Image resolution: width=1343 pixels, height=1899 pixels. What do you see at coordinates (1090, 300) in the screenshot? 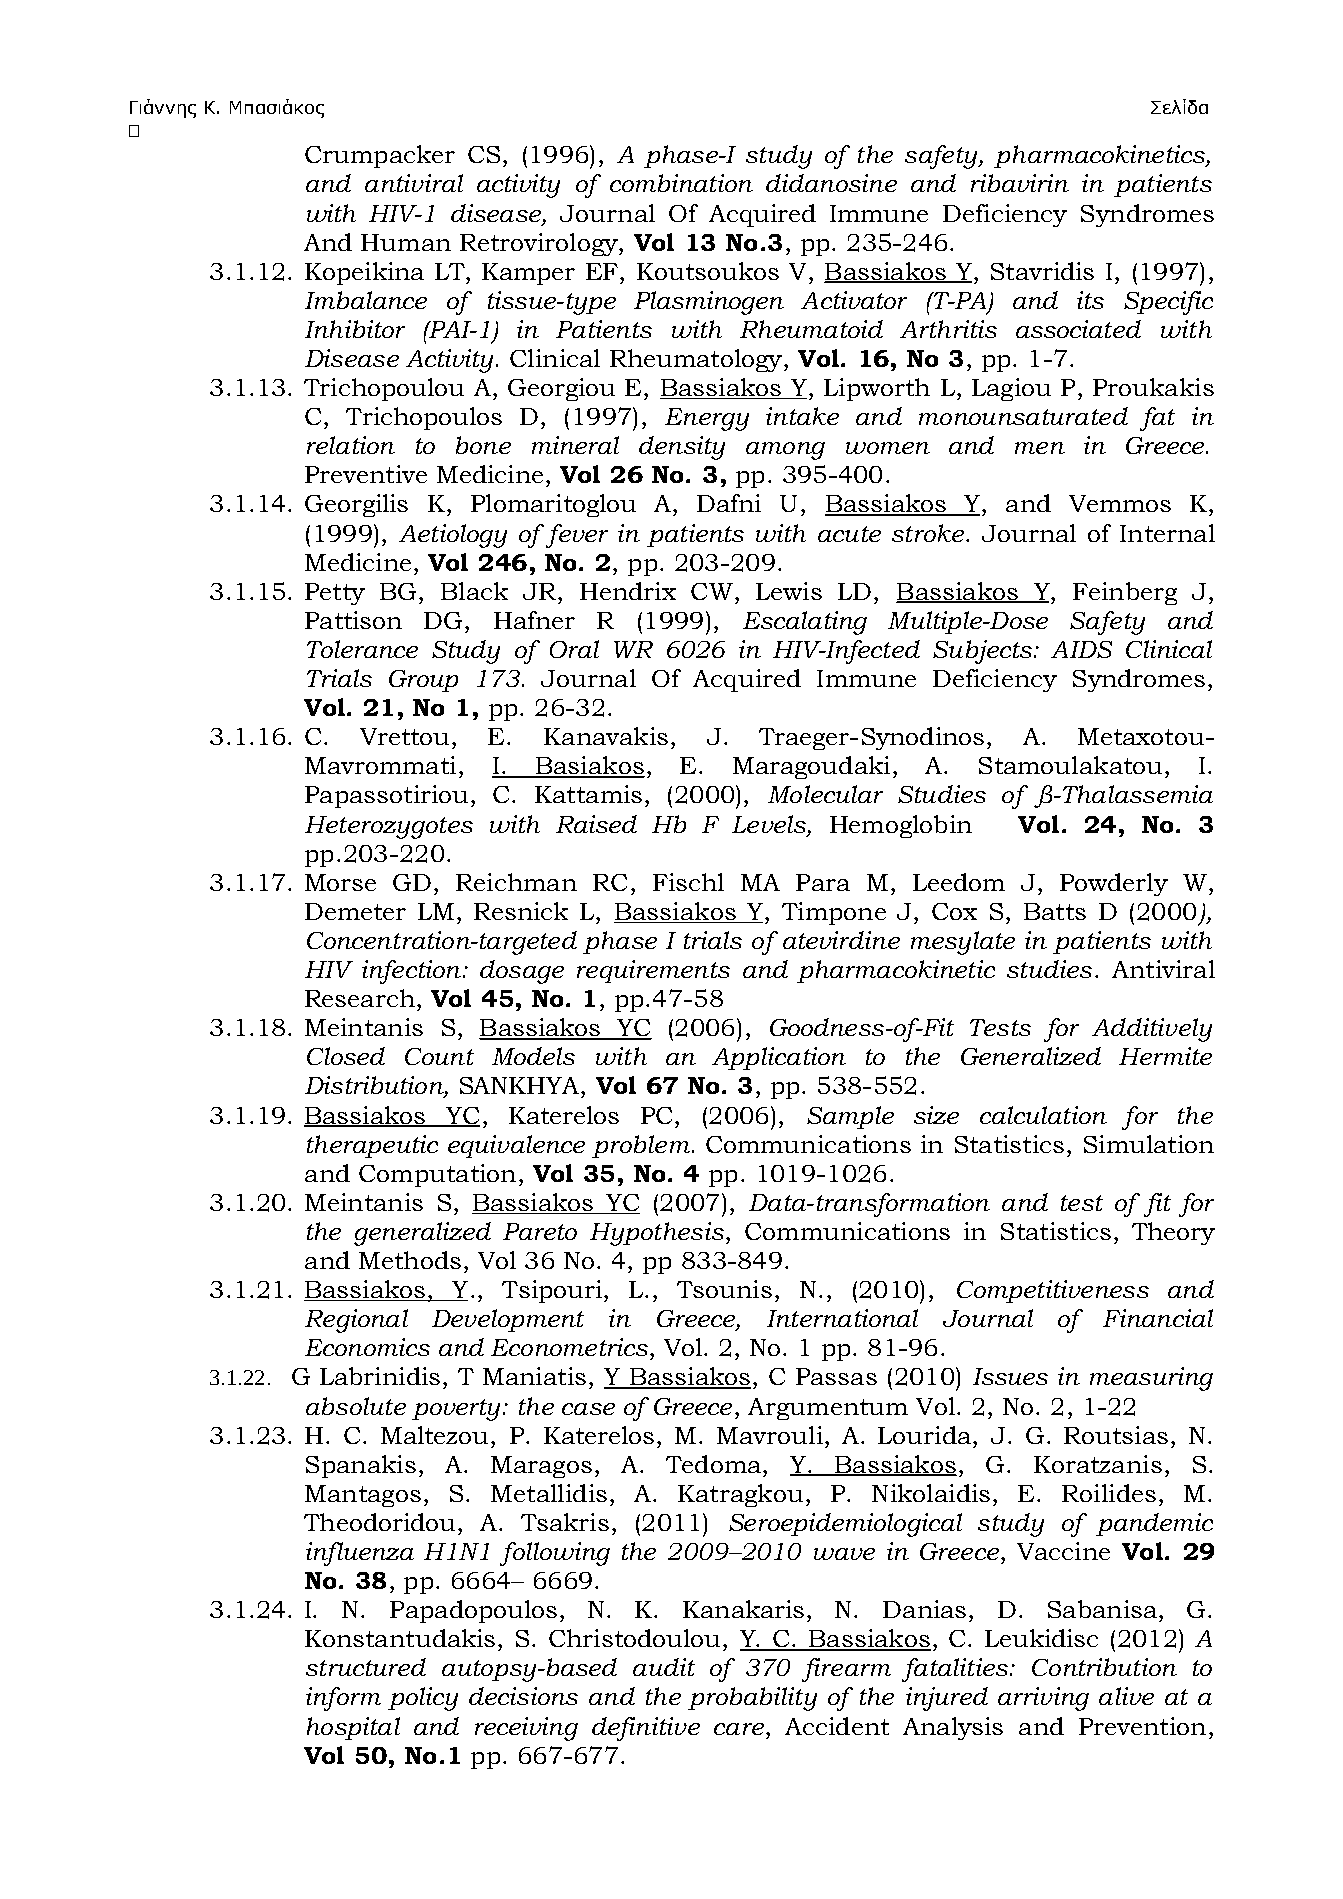
I see `its` at bounding box center [1090, 300].
